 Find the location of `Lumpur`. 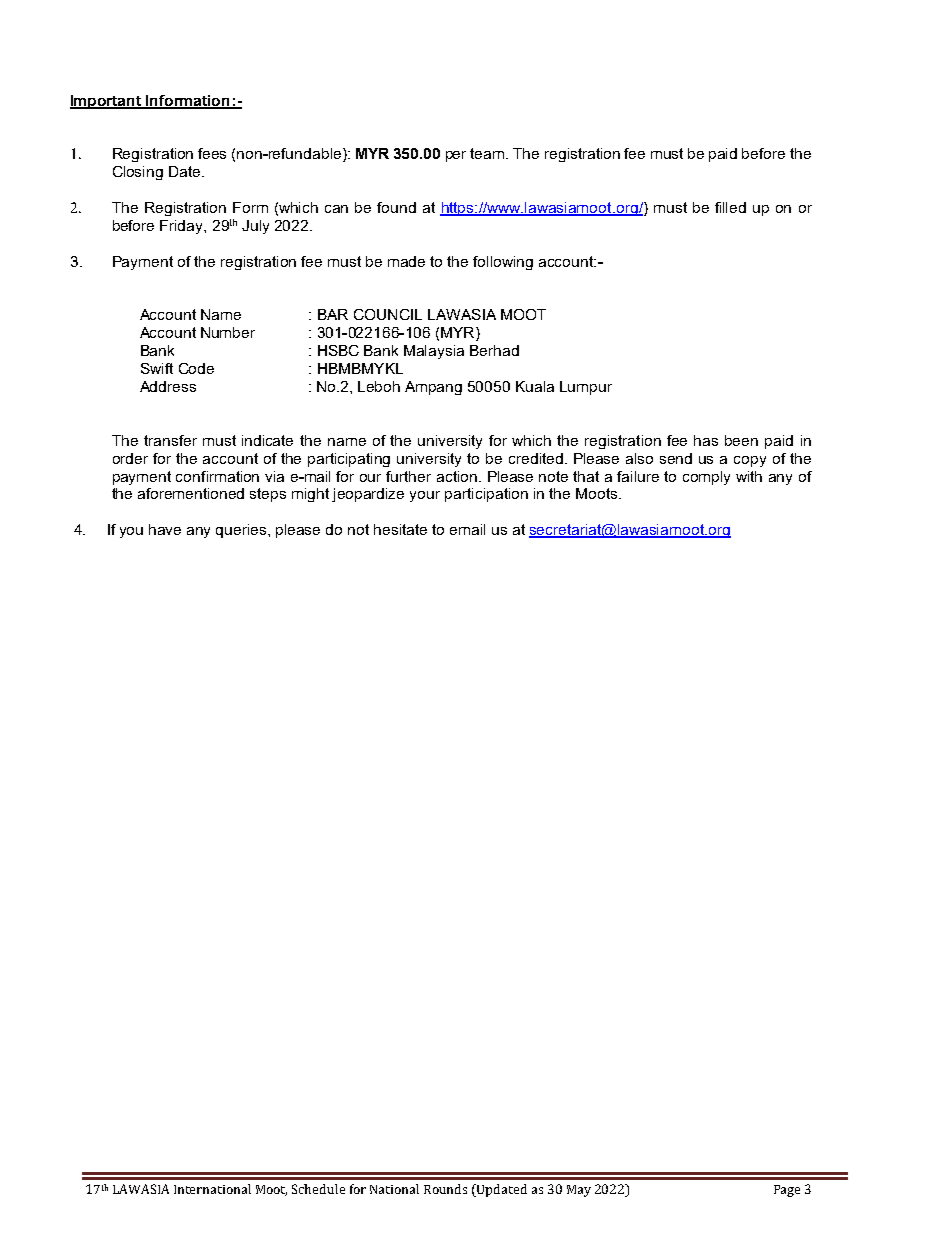

Lumpur is located at coordinates (586, 388).
